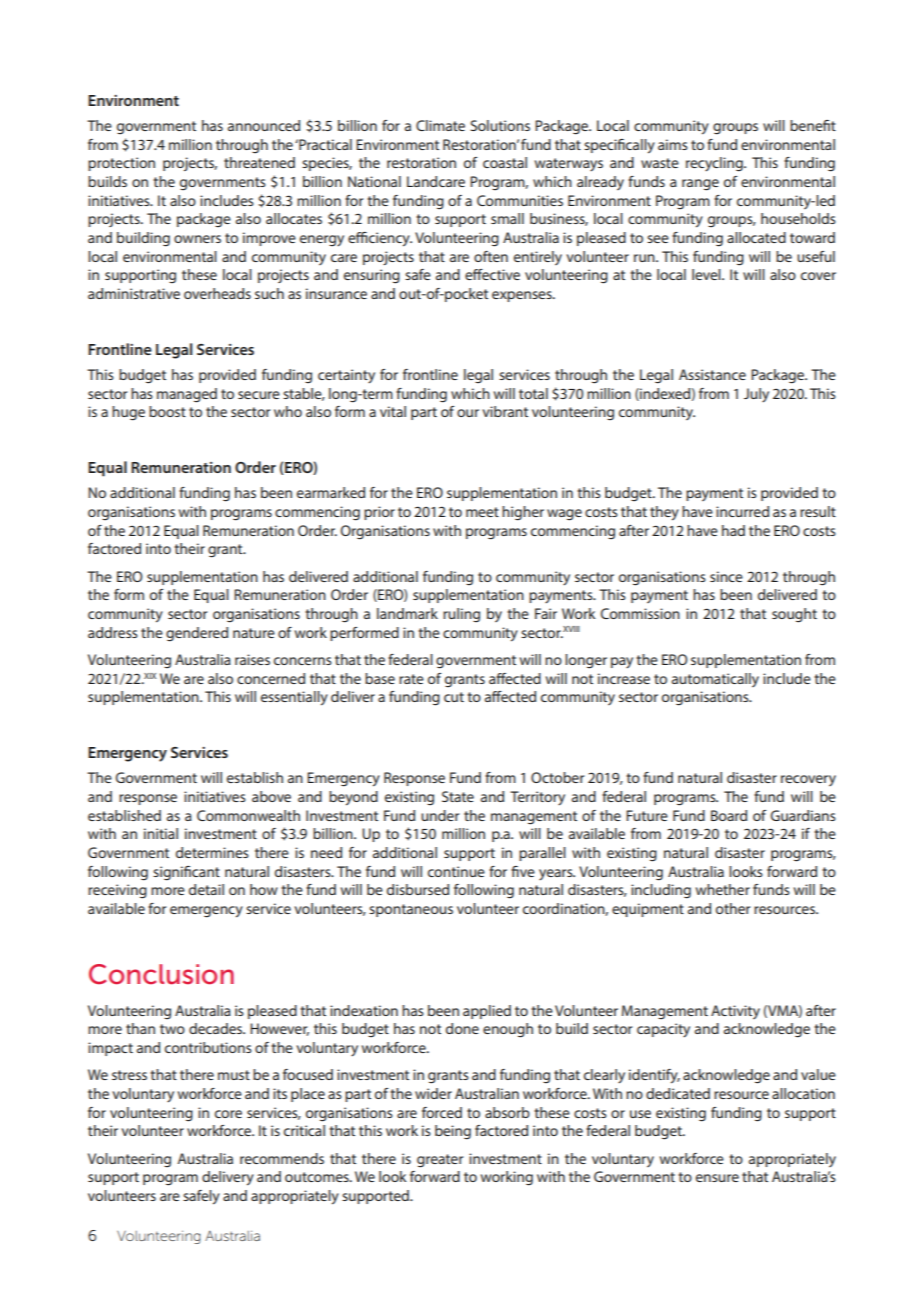  I want to click on meet, so click(482, 512).
